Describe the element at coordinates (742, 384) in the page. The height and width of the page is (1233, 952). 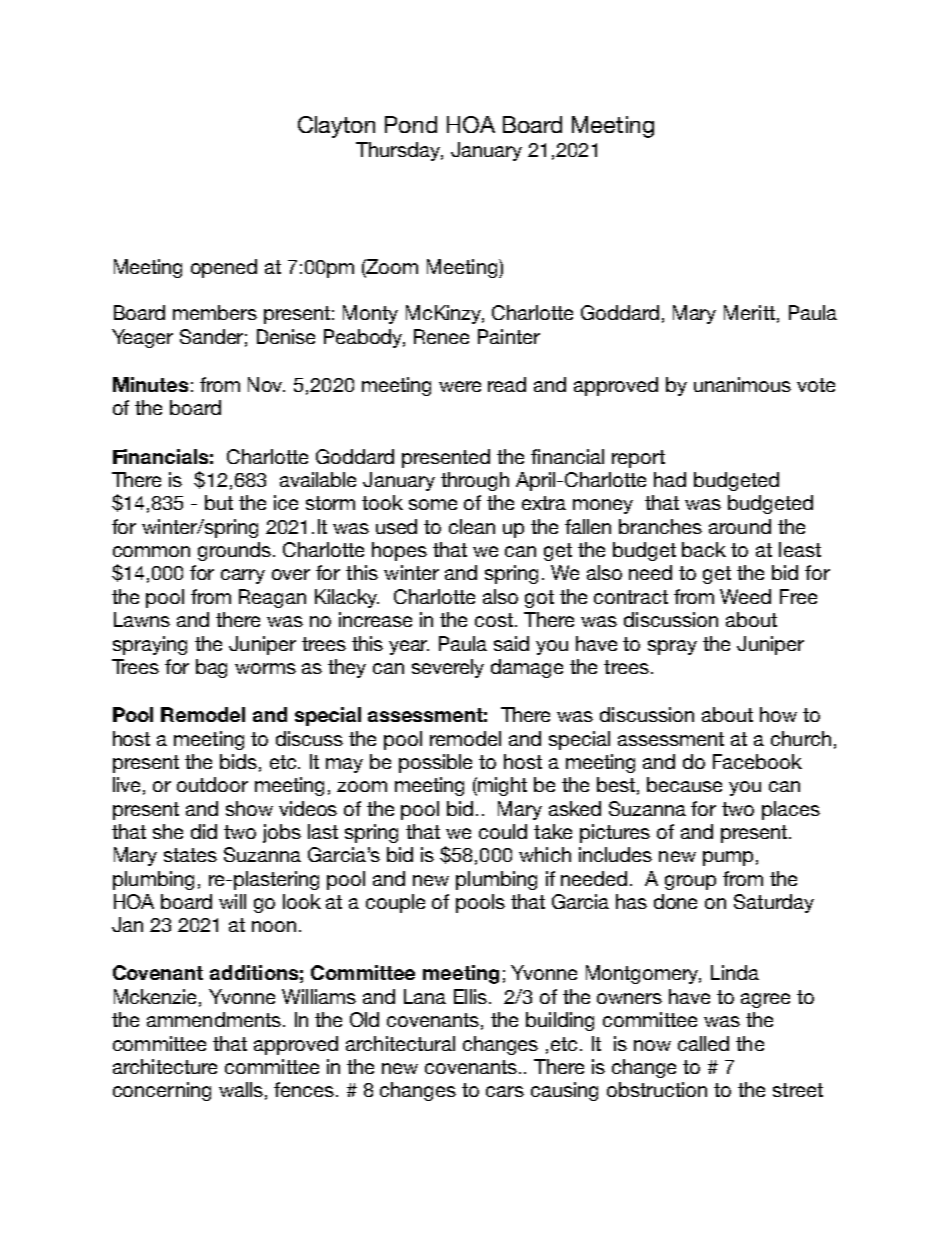
I see `unanimous` at that location.
